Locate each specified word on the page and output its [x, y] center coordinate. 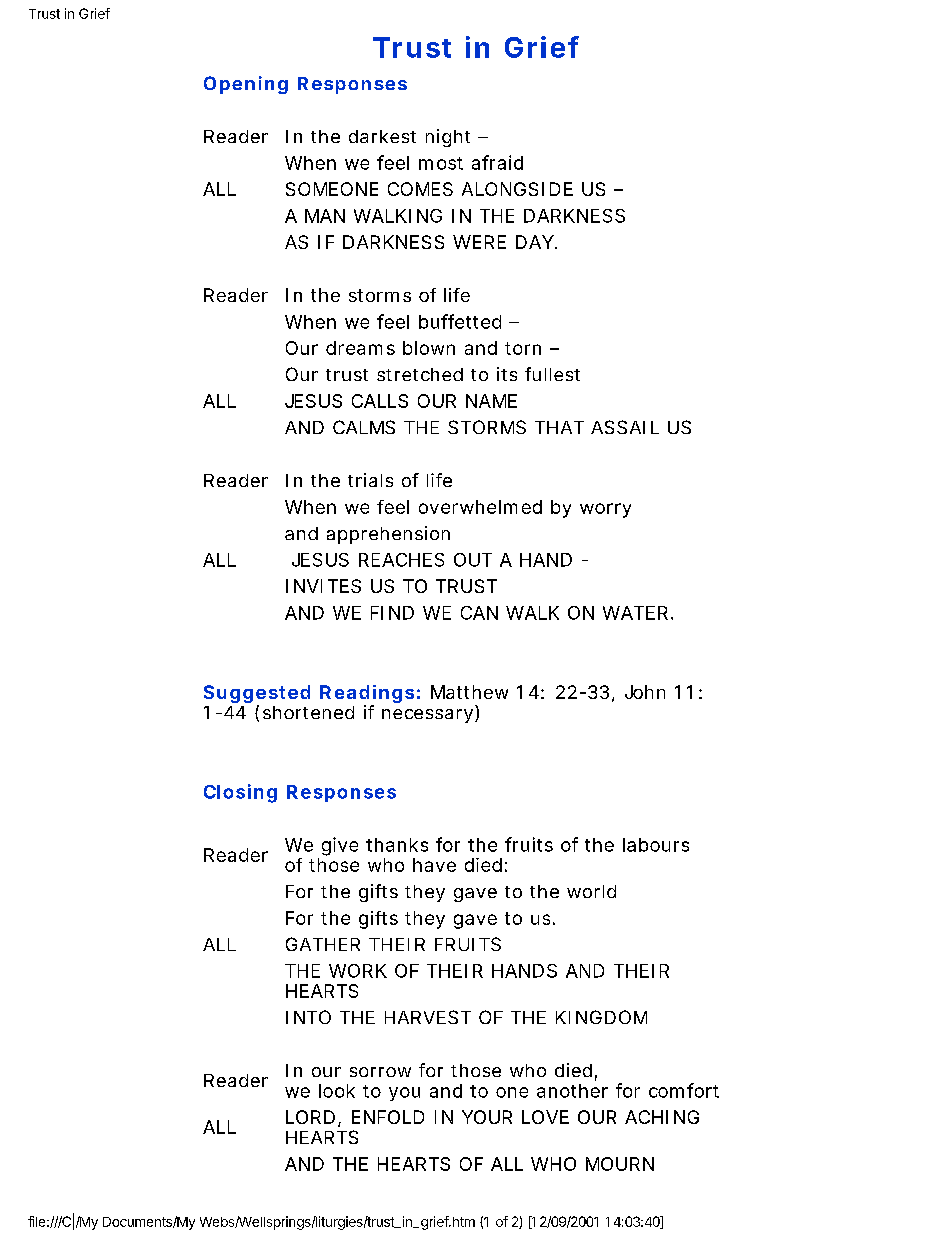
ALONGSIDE [517, 189]
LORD [310, 1117]
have [434, 865]
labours [656, 845]
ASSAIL [625, 427]
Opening [246, 85]
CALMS [364, 427]
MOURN [620, 1164]
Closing [240, 793]
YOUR [487, 1117]
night [448, 138]
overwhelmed [480, 507]
